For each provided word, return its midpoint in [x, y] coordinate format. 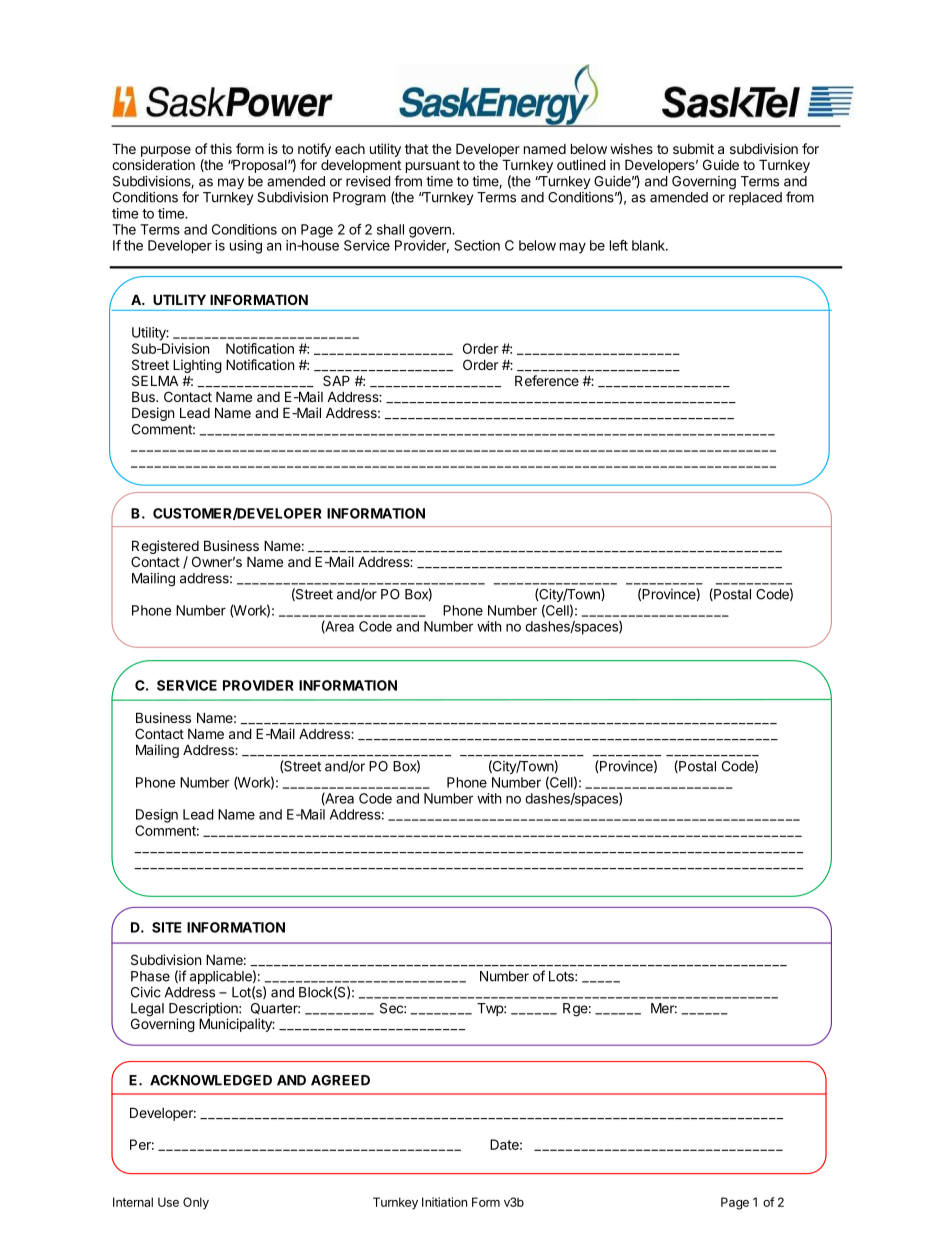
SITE [167, 927]
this [221, 148]
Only [196, 1203]
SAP [336, 380]
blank [649, 245]
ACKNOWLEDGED [211, 1080]
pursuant [433, 166]
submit [693, 148]
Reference [547, 380]
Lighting [197, 366]
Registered [165, 547]
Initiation [444, 1202]
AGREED [340, 1080]
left [619, 245]
